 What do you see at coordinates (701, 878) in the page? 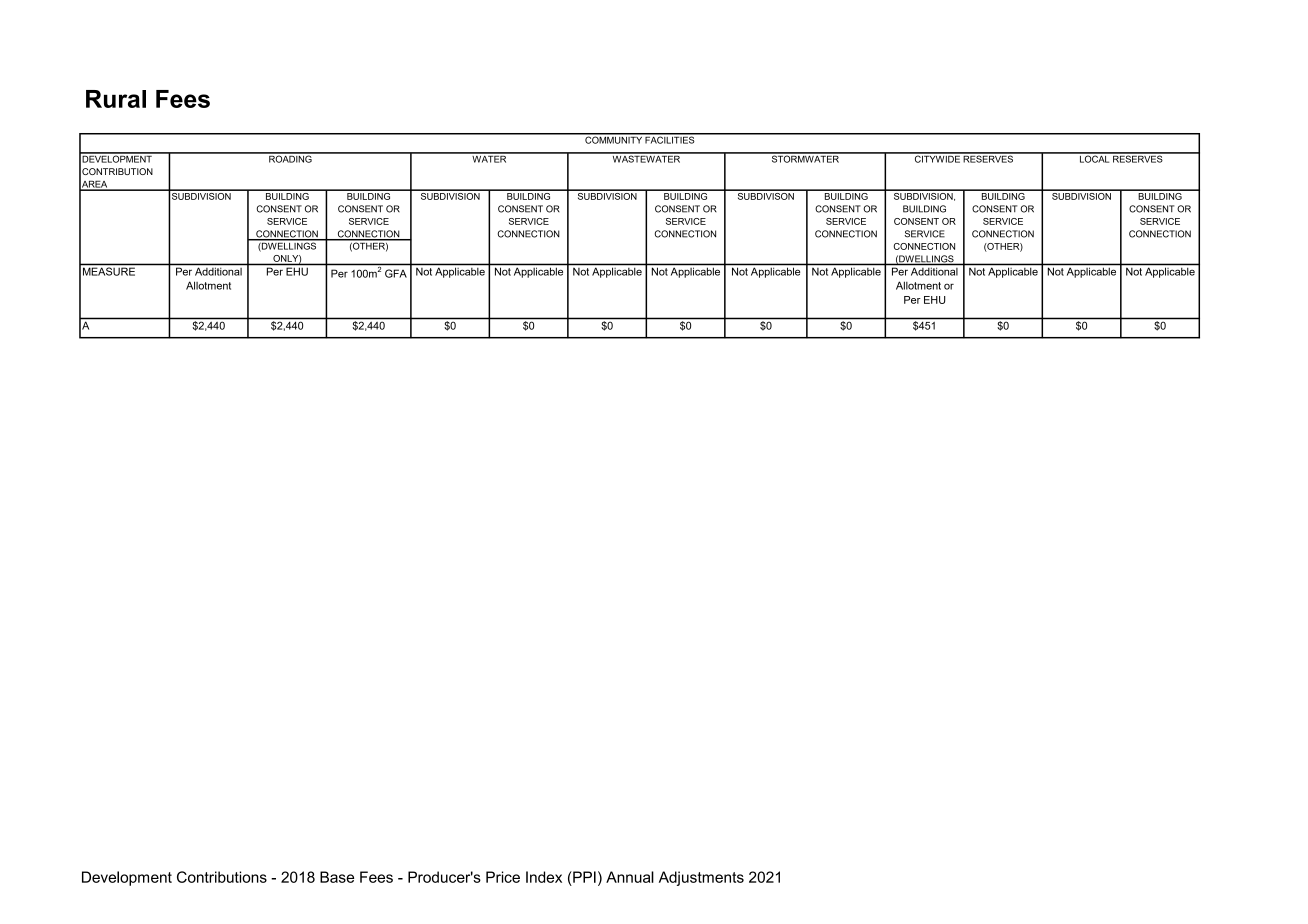
I see `Adjustments` at bounding box center [701, 878].
